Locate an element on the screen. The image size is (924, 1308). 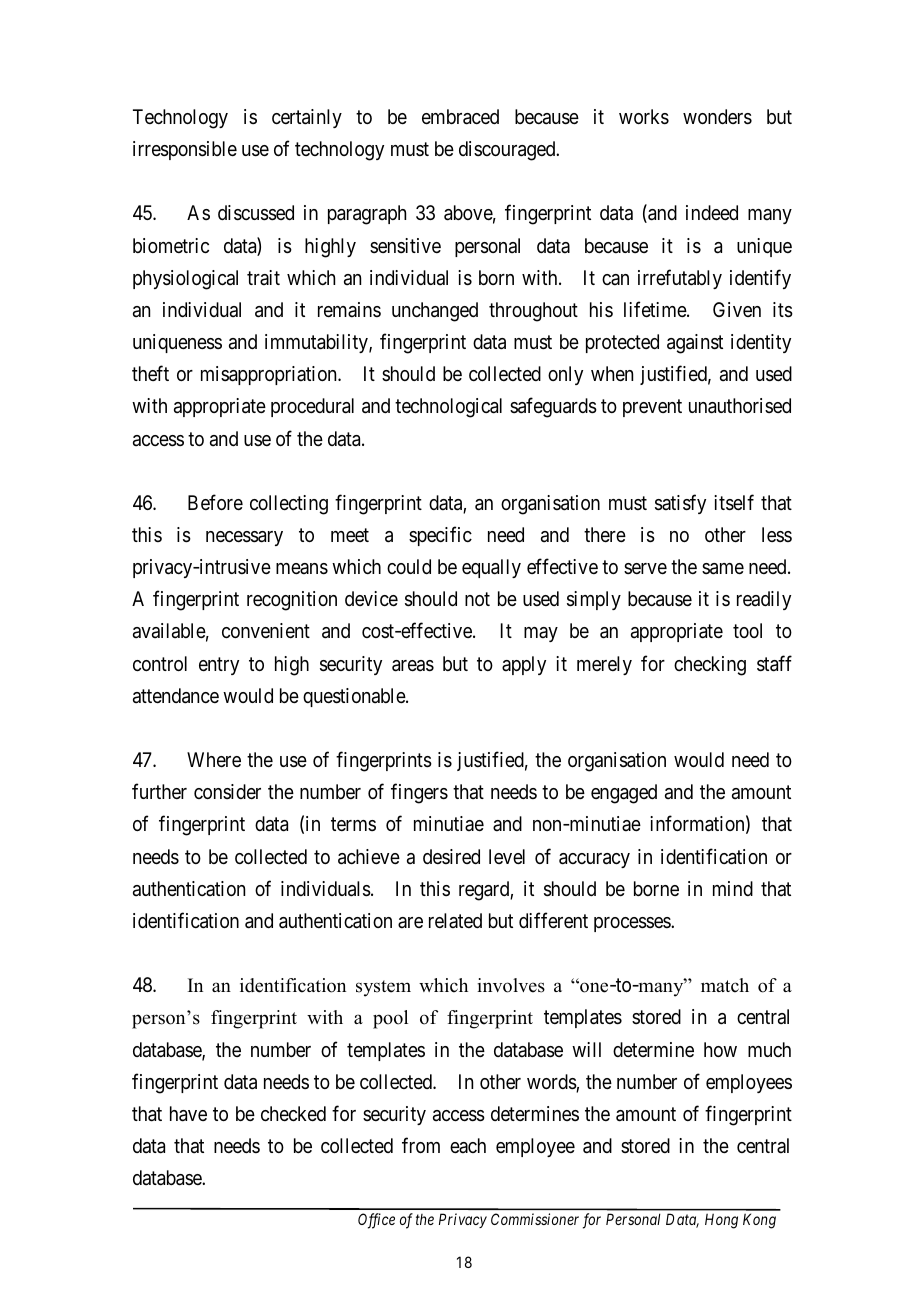
embraced is located at coordinates (460, 117).
